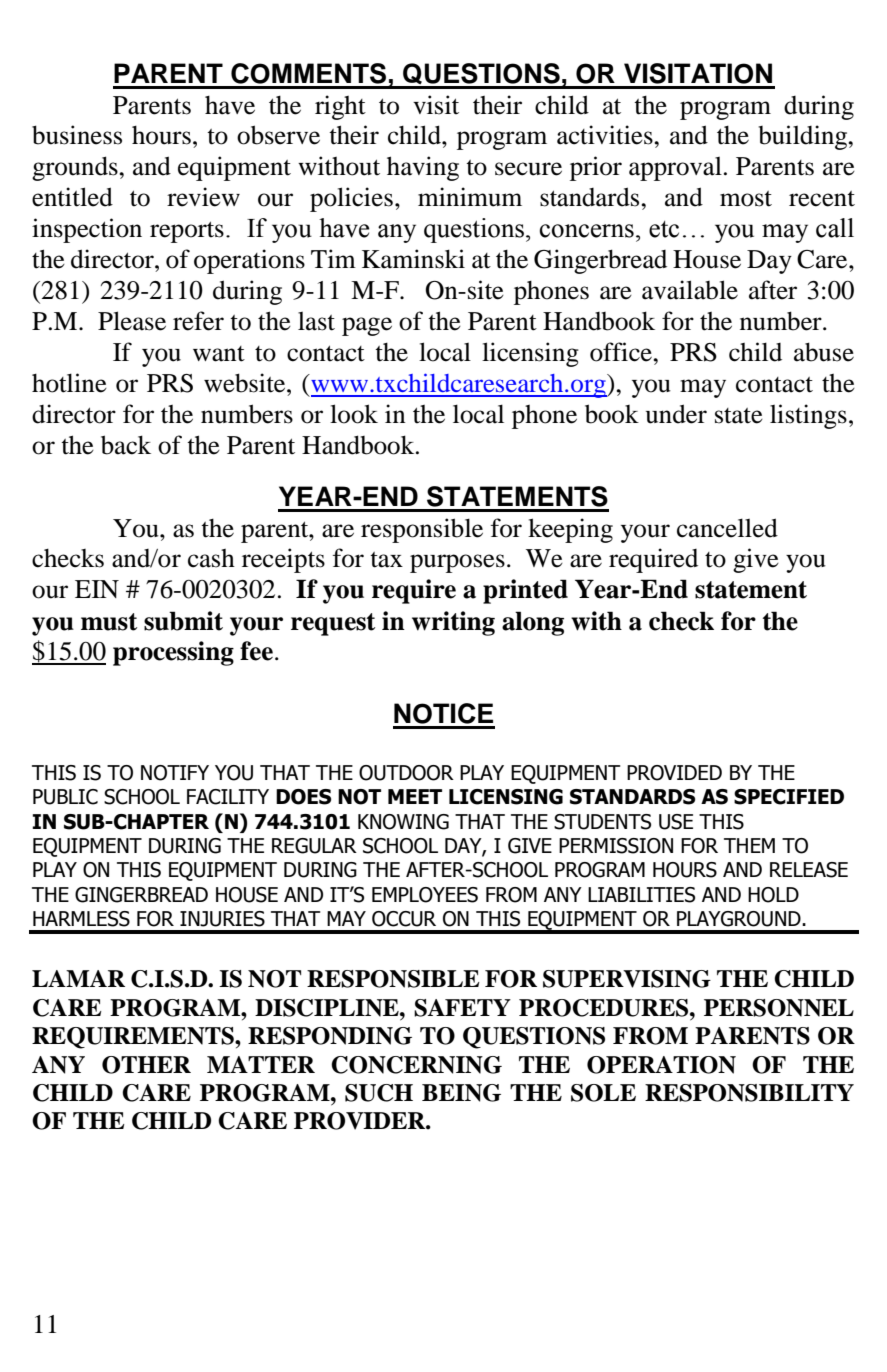 Image resolution: width=887 pixels, height=1372 pixels. I want to click on building, so click(804, 137).
